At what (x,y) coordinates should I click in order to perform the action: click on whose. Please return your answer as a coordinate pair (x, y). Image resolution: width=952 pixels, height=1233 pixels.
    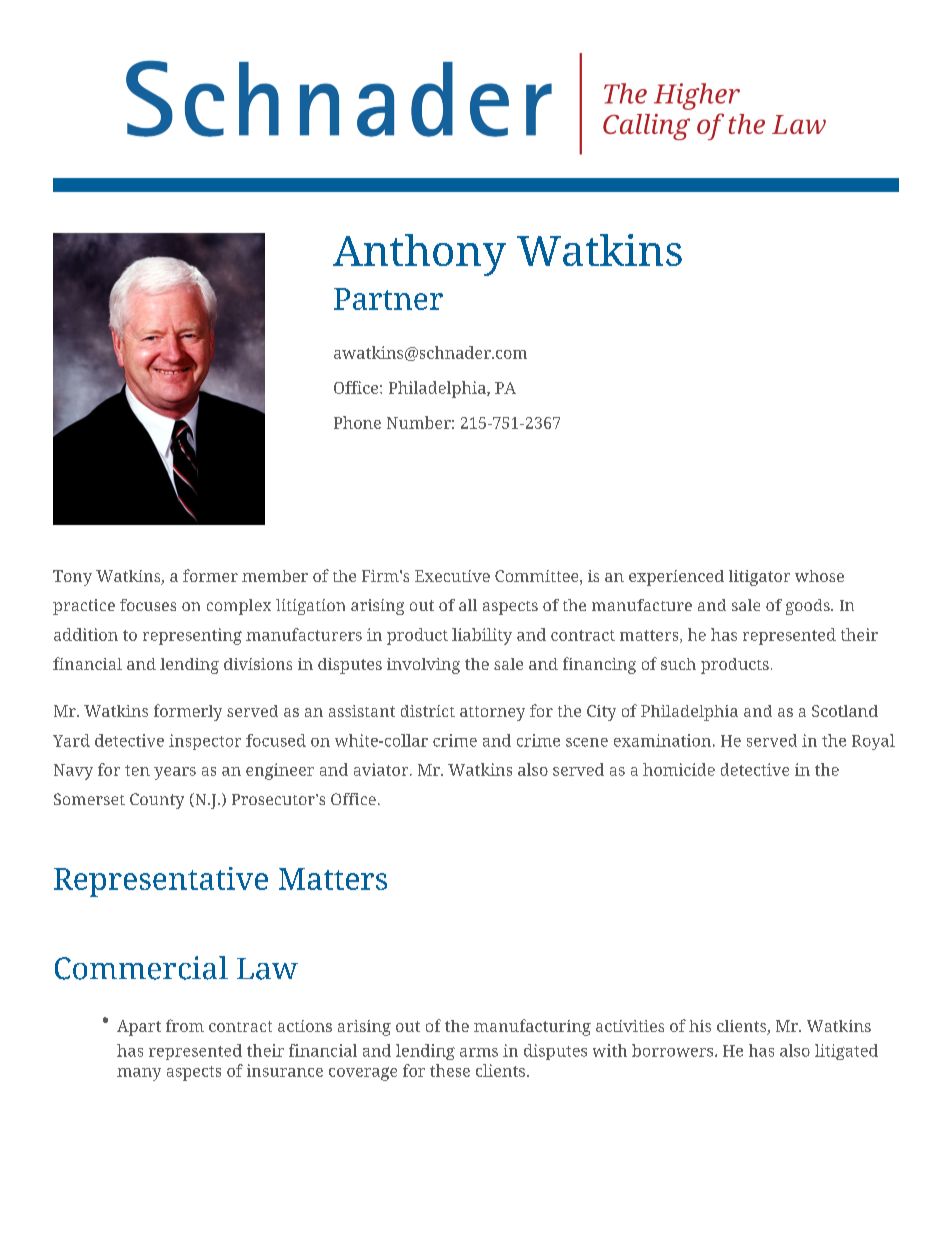
    Looking at the image, I should click on (819, 576).
